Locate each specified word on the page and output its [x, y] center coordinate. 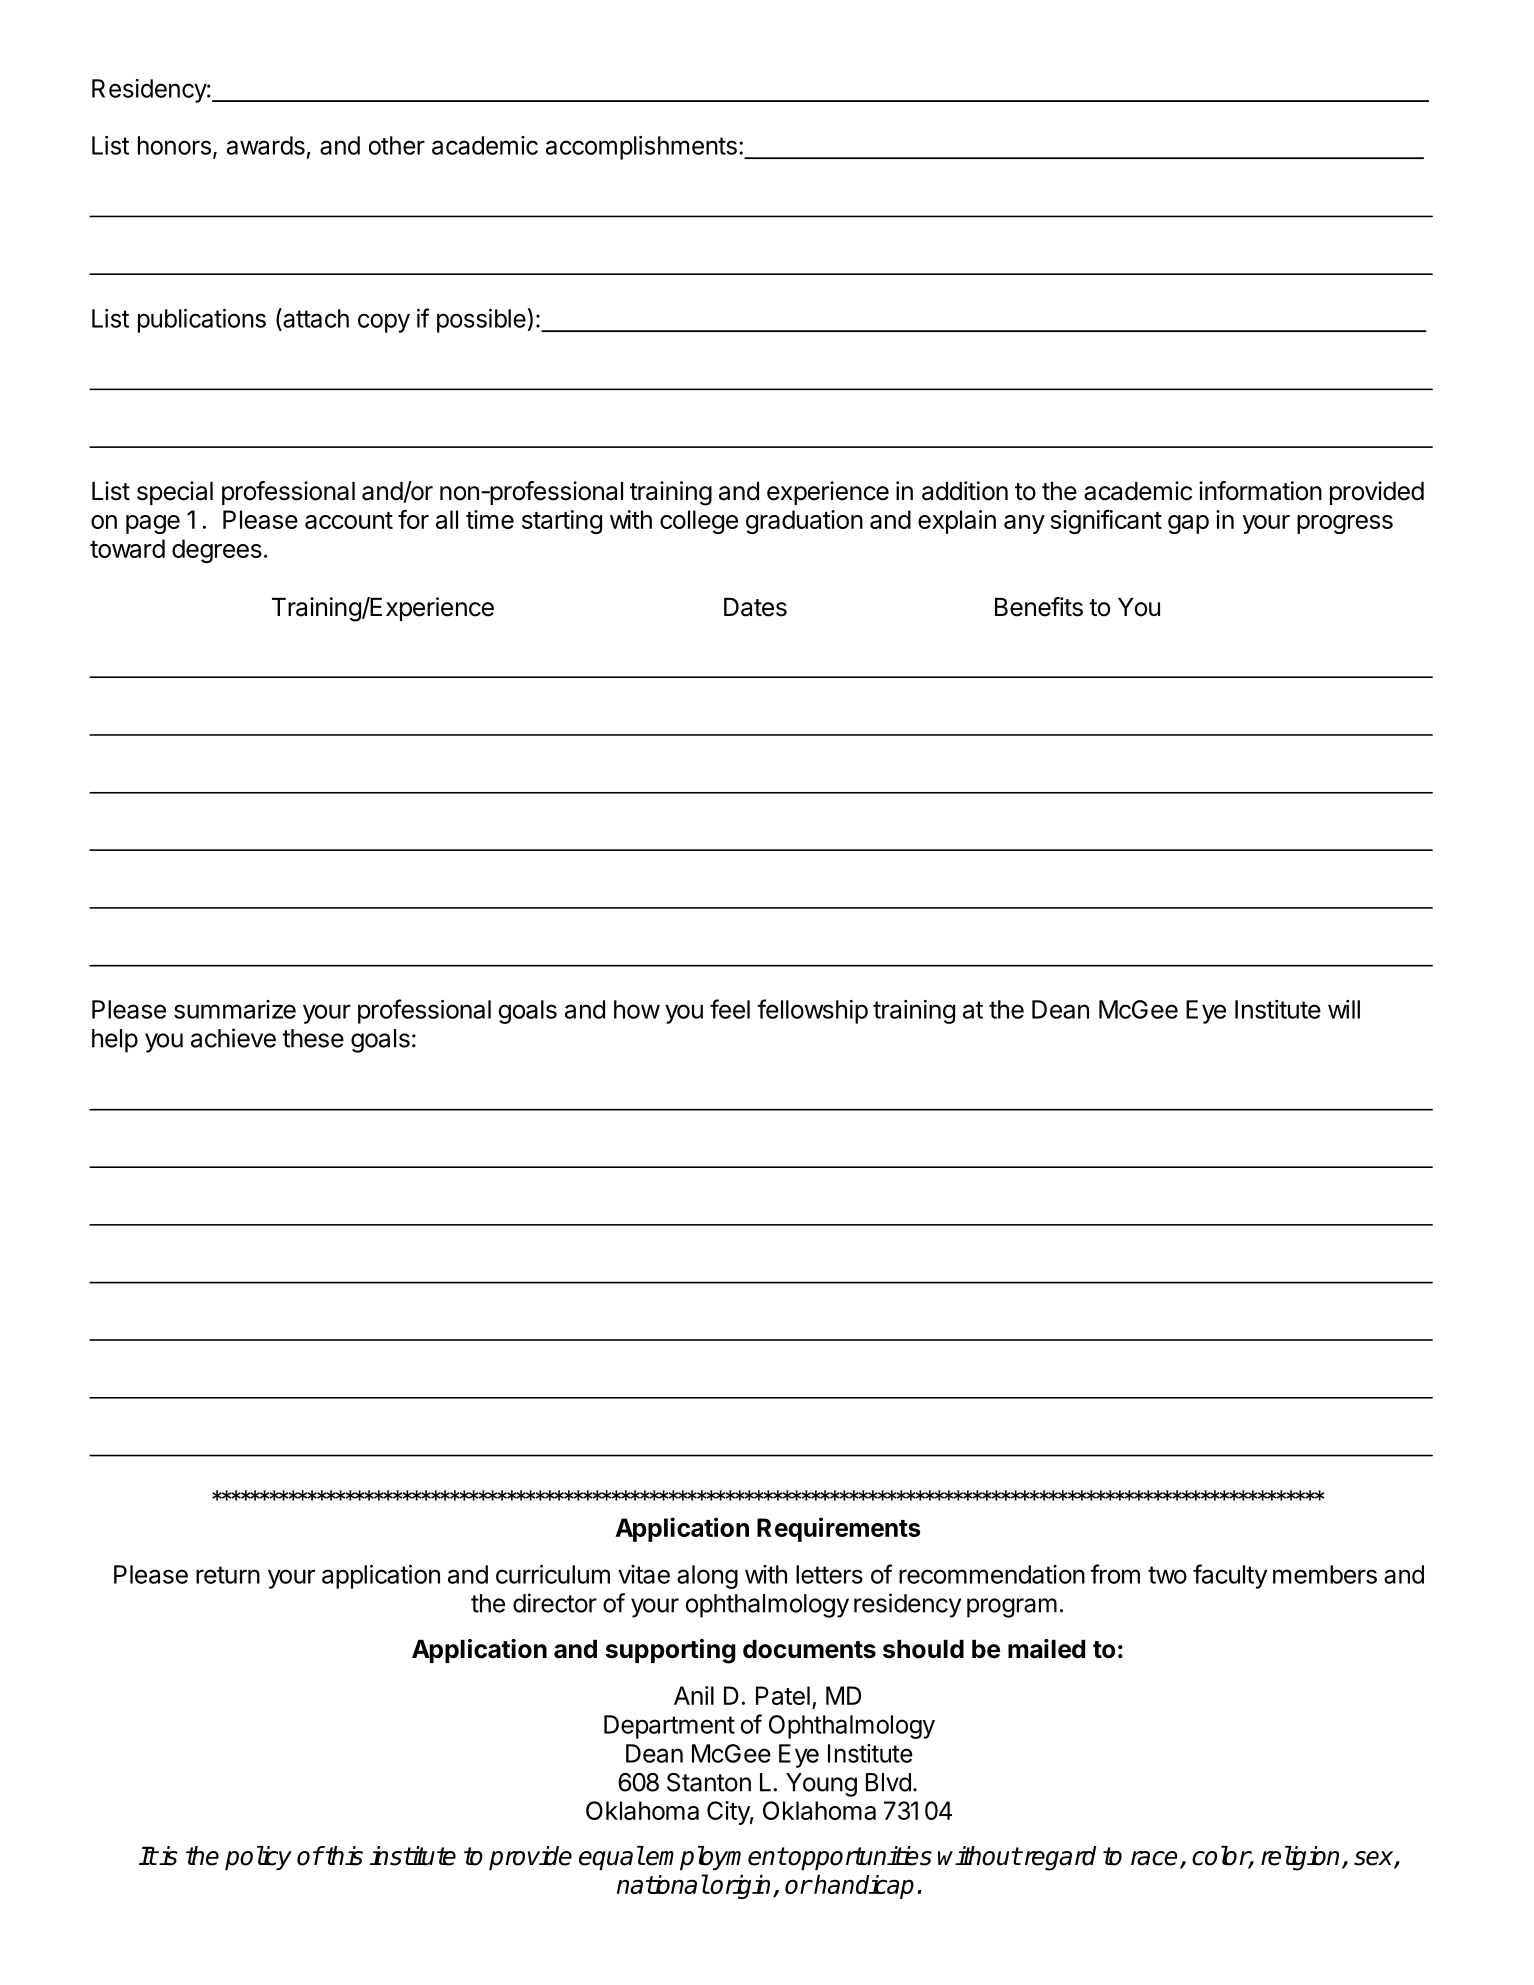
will [1344, 1009]
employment [716, 1858]
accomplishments [641, 148]
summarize [235, 1009]
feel [730, 1009]
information [1260, 491]
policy [258, 1858]
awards [266, 145]
